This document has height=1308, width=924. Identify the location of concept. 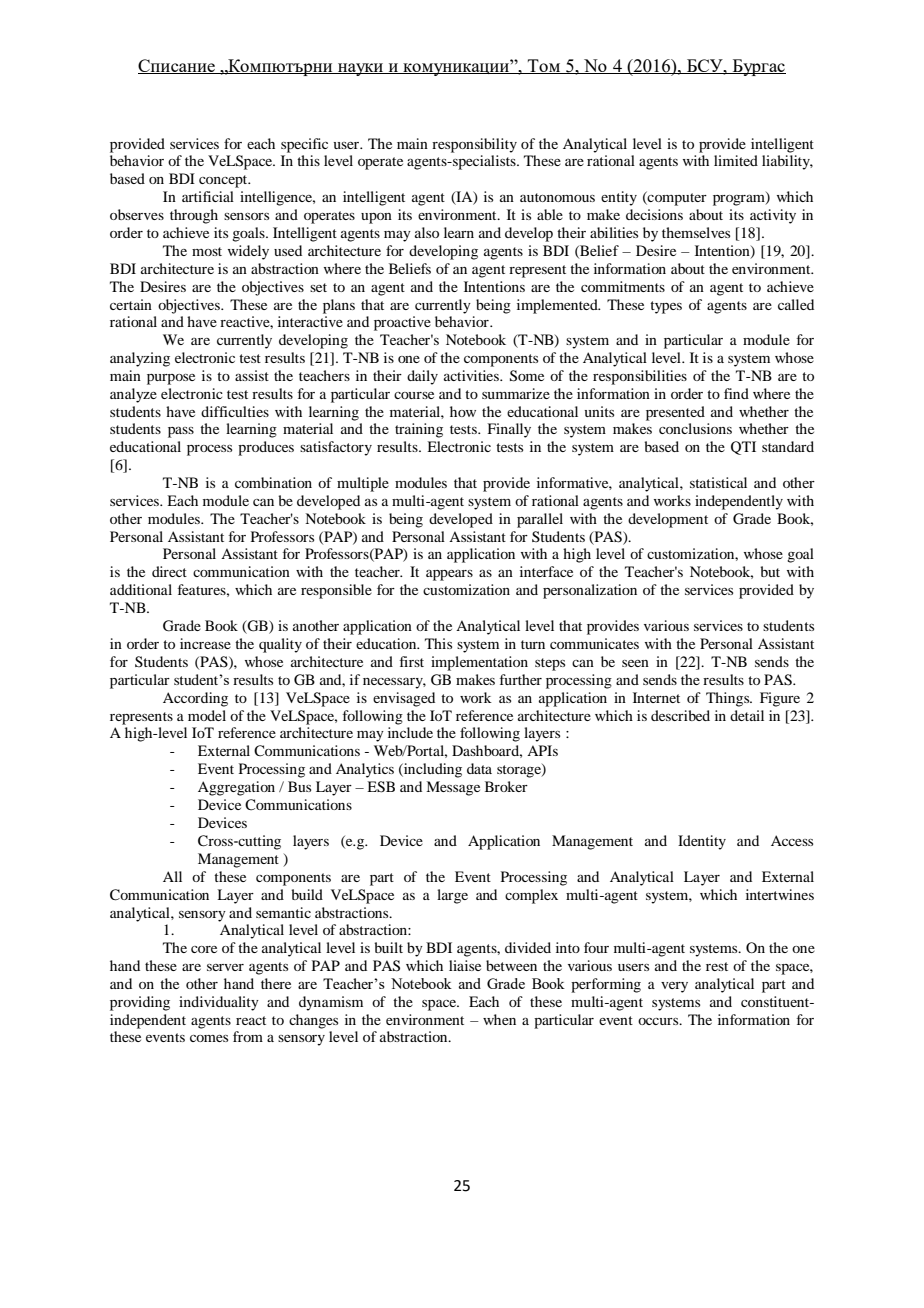
(224, 181).
